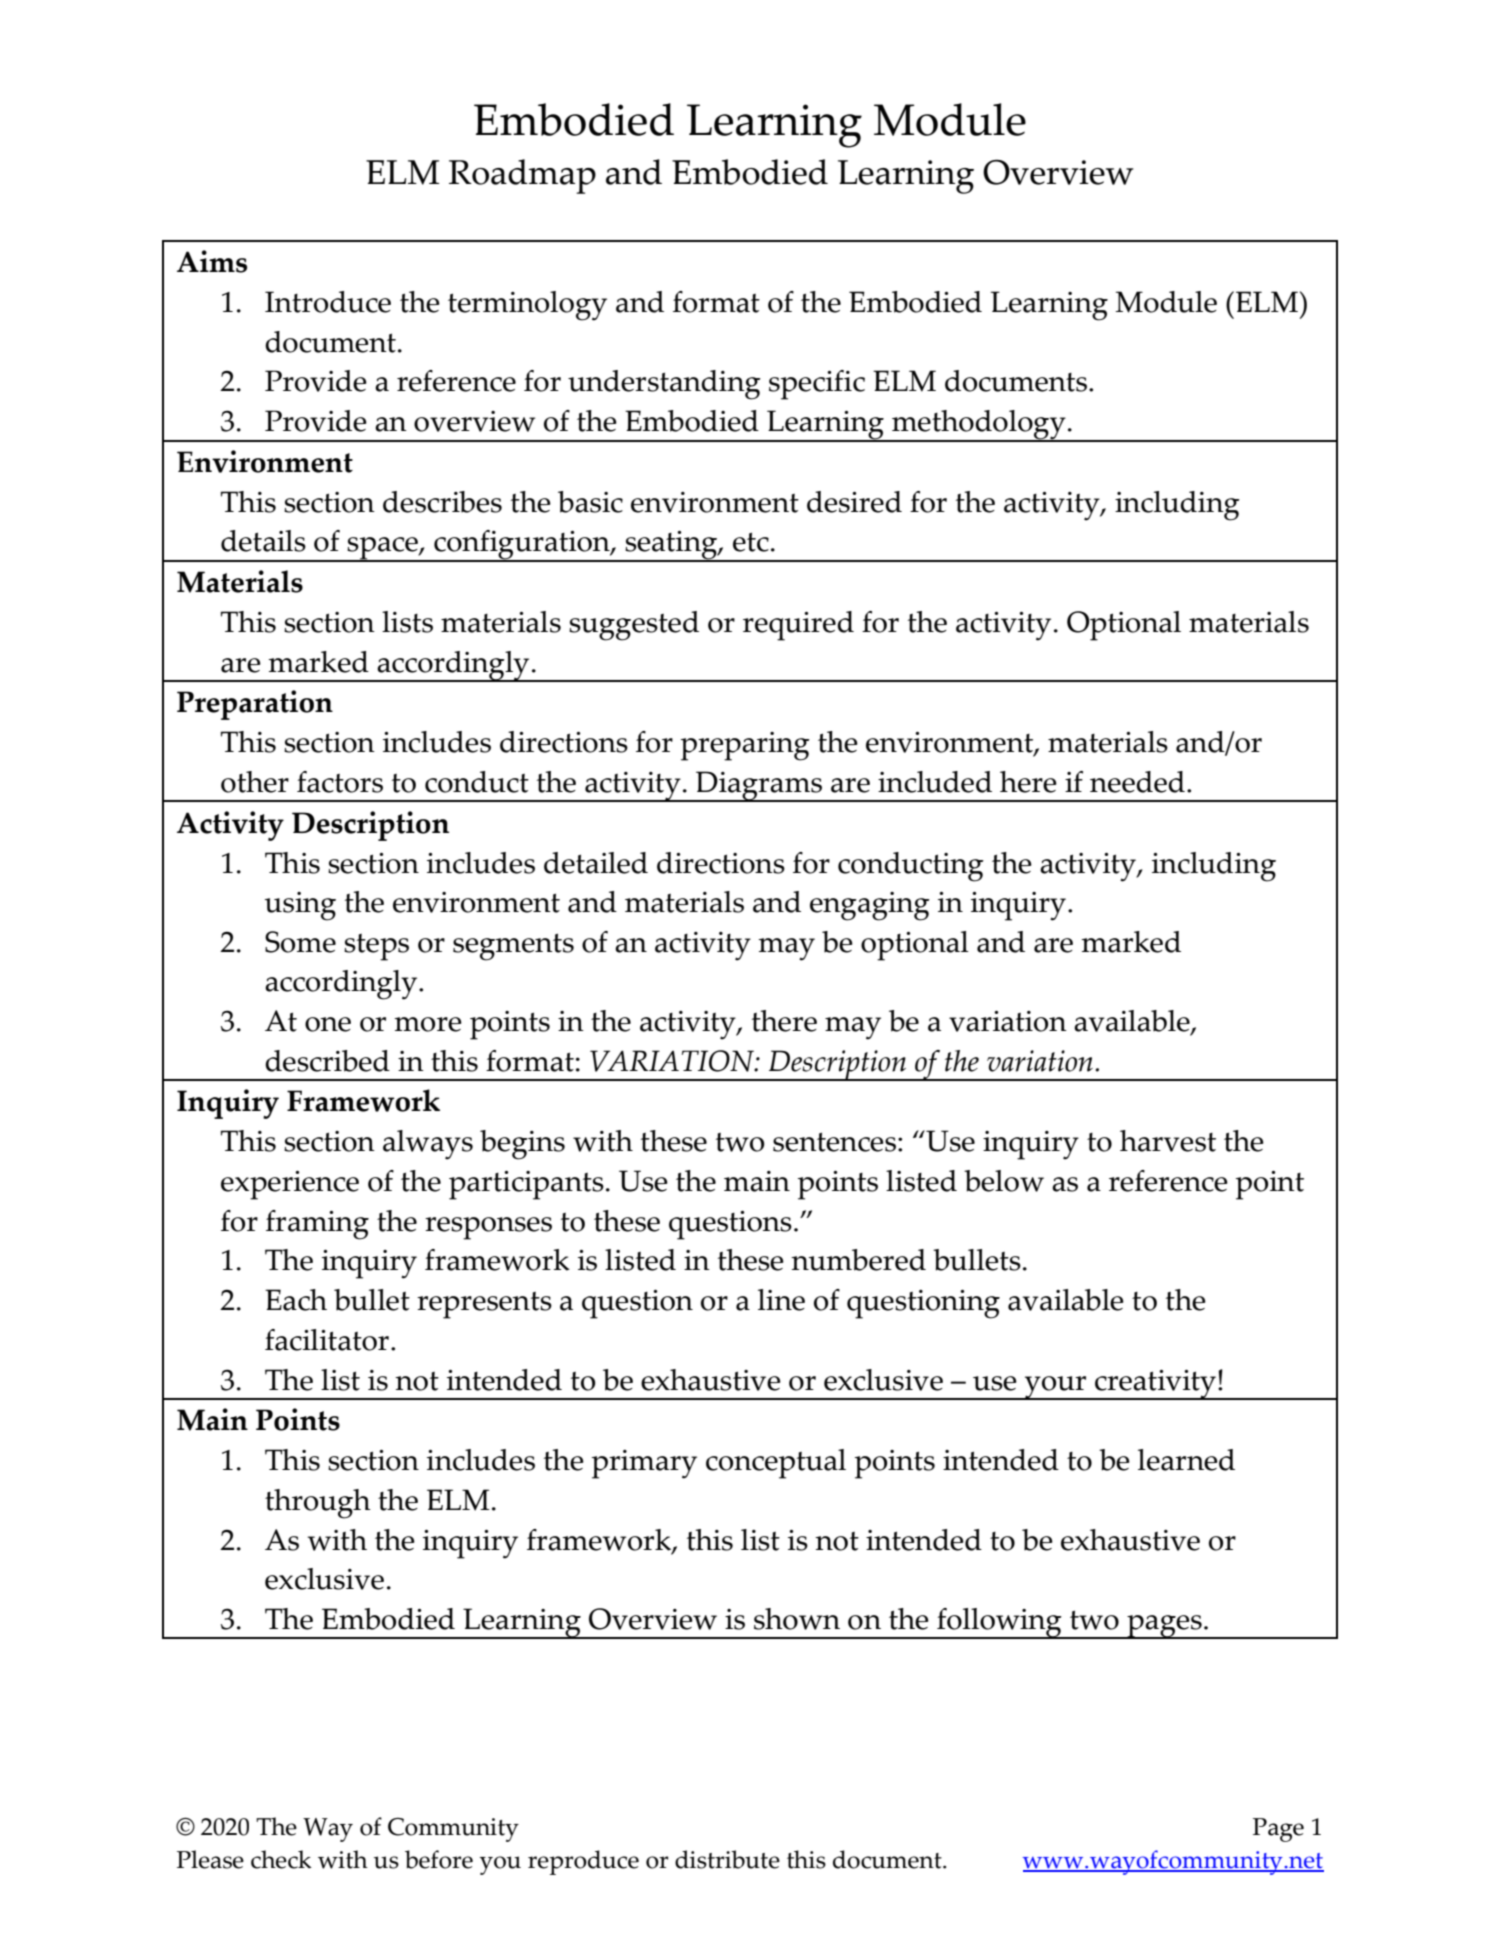 Image resolution: width=1500 pixels, height=1941 pixels. What do you see at coordinates (328, 302) in the page?
I see `Introduce` at bounding box center [328, 302].
